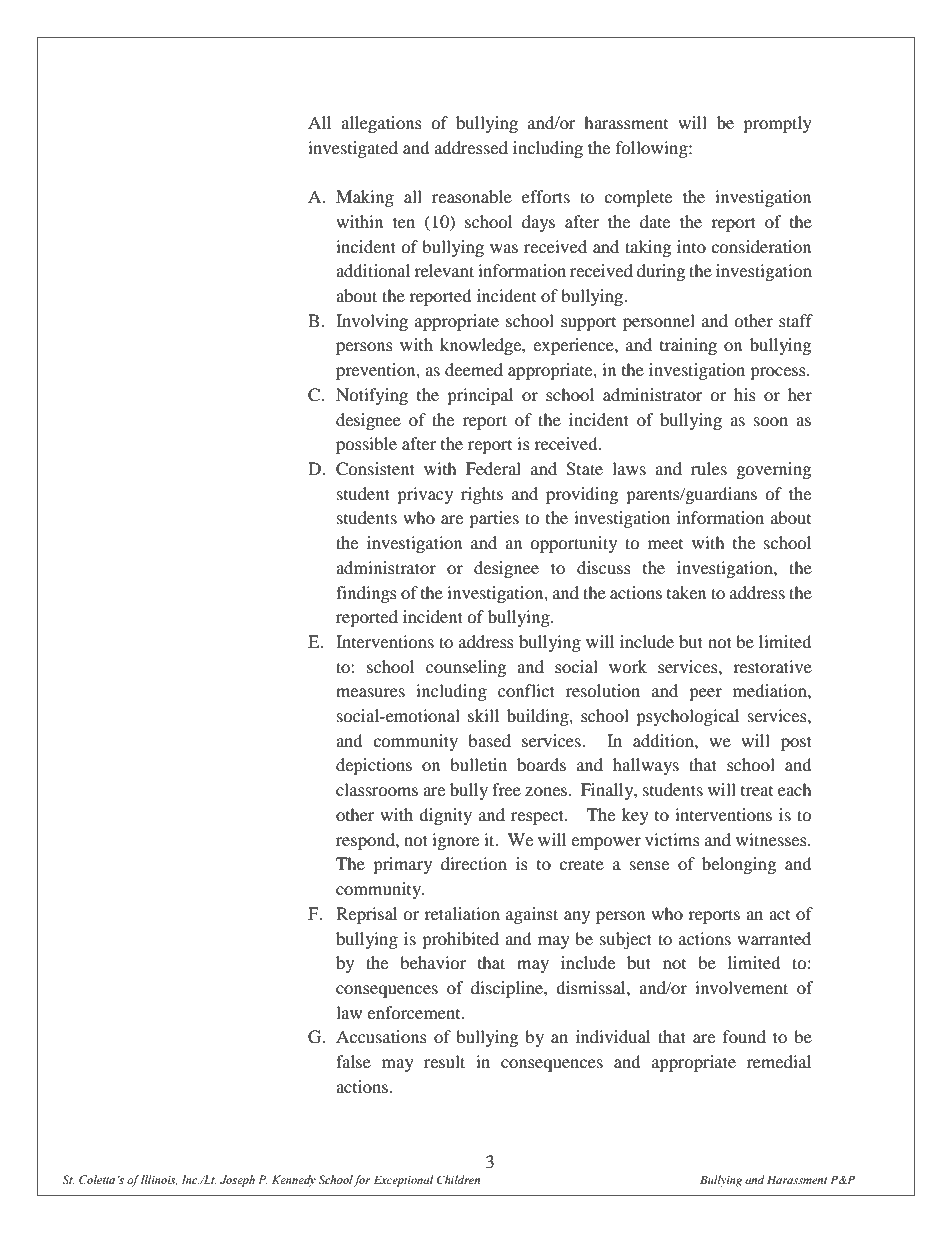 Image resolution: width=952 pixels, height=1233 pixels. Describe the element at coordinates (472, 196) in the document. I see `reasonable` at that location.
